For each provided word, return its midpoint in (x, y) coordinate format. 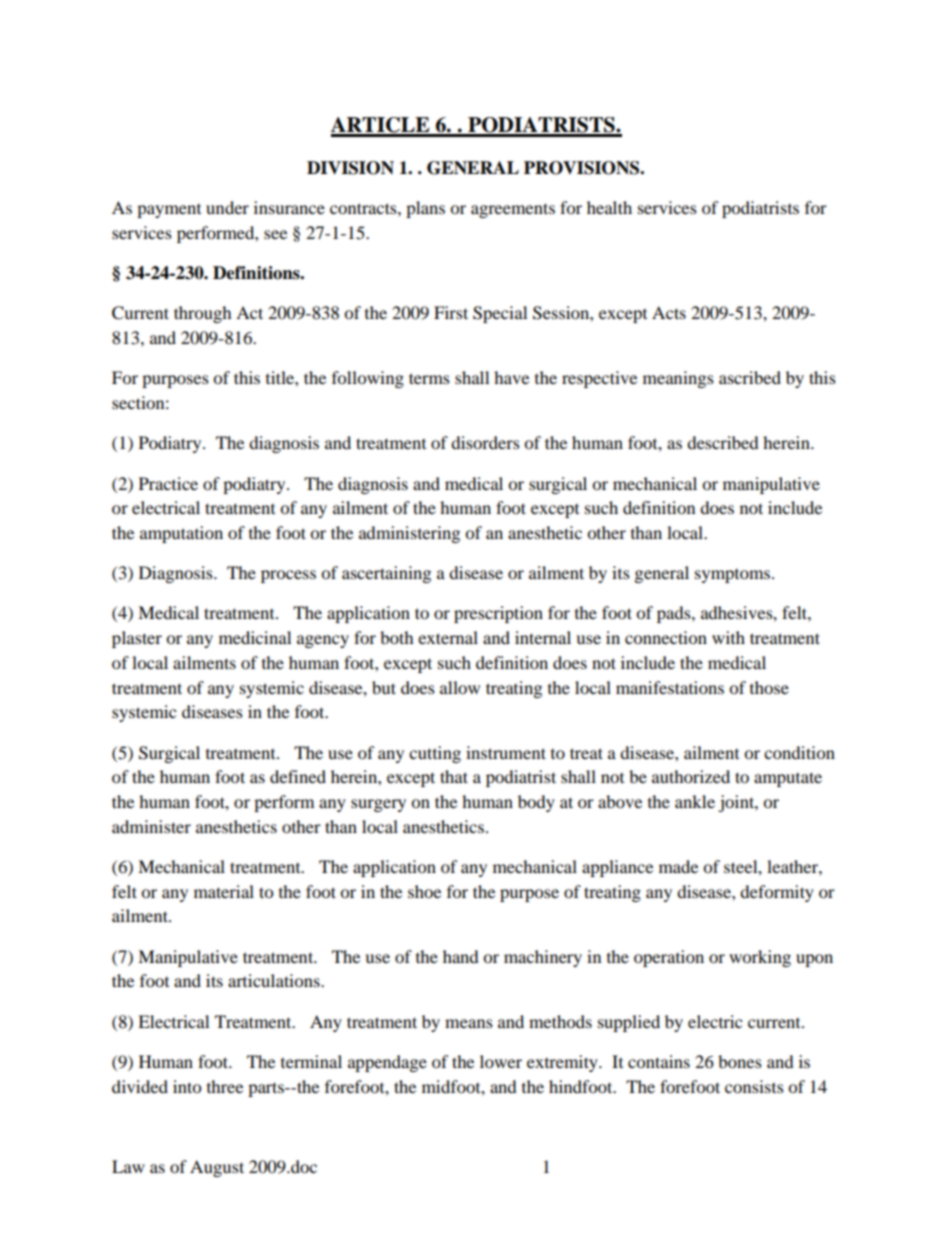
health (609, 207)
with (728, 637)
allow (460, 687)
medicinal (255, 637)
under (227, 207)
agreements (513, 210)
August (217, 1168)
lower (501, 1061)
